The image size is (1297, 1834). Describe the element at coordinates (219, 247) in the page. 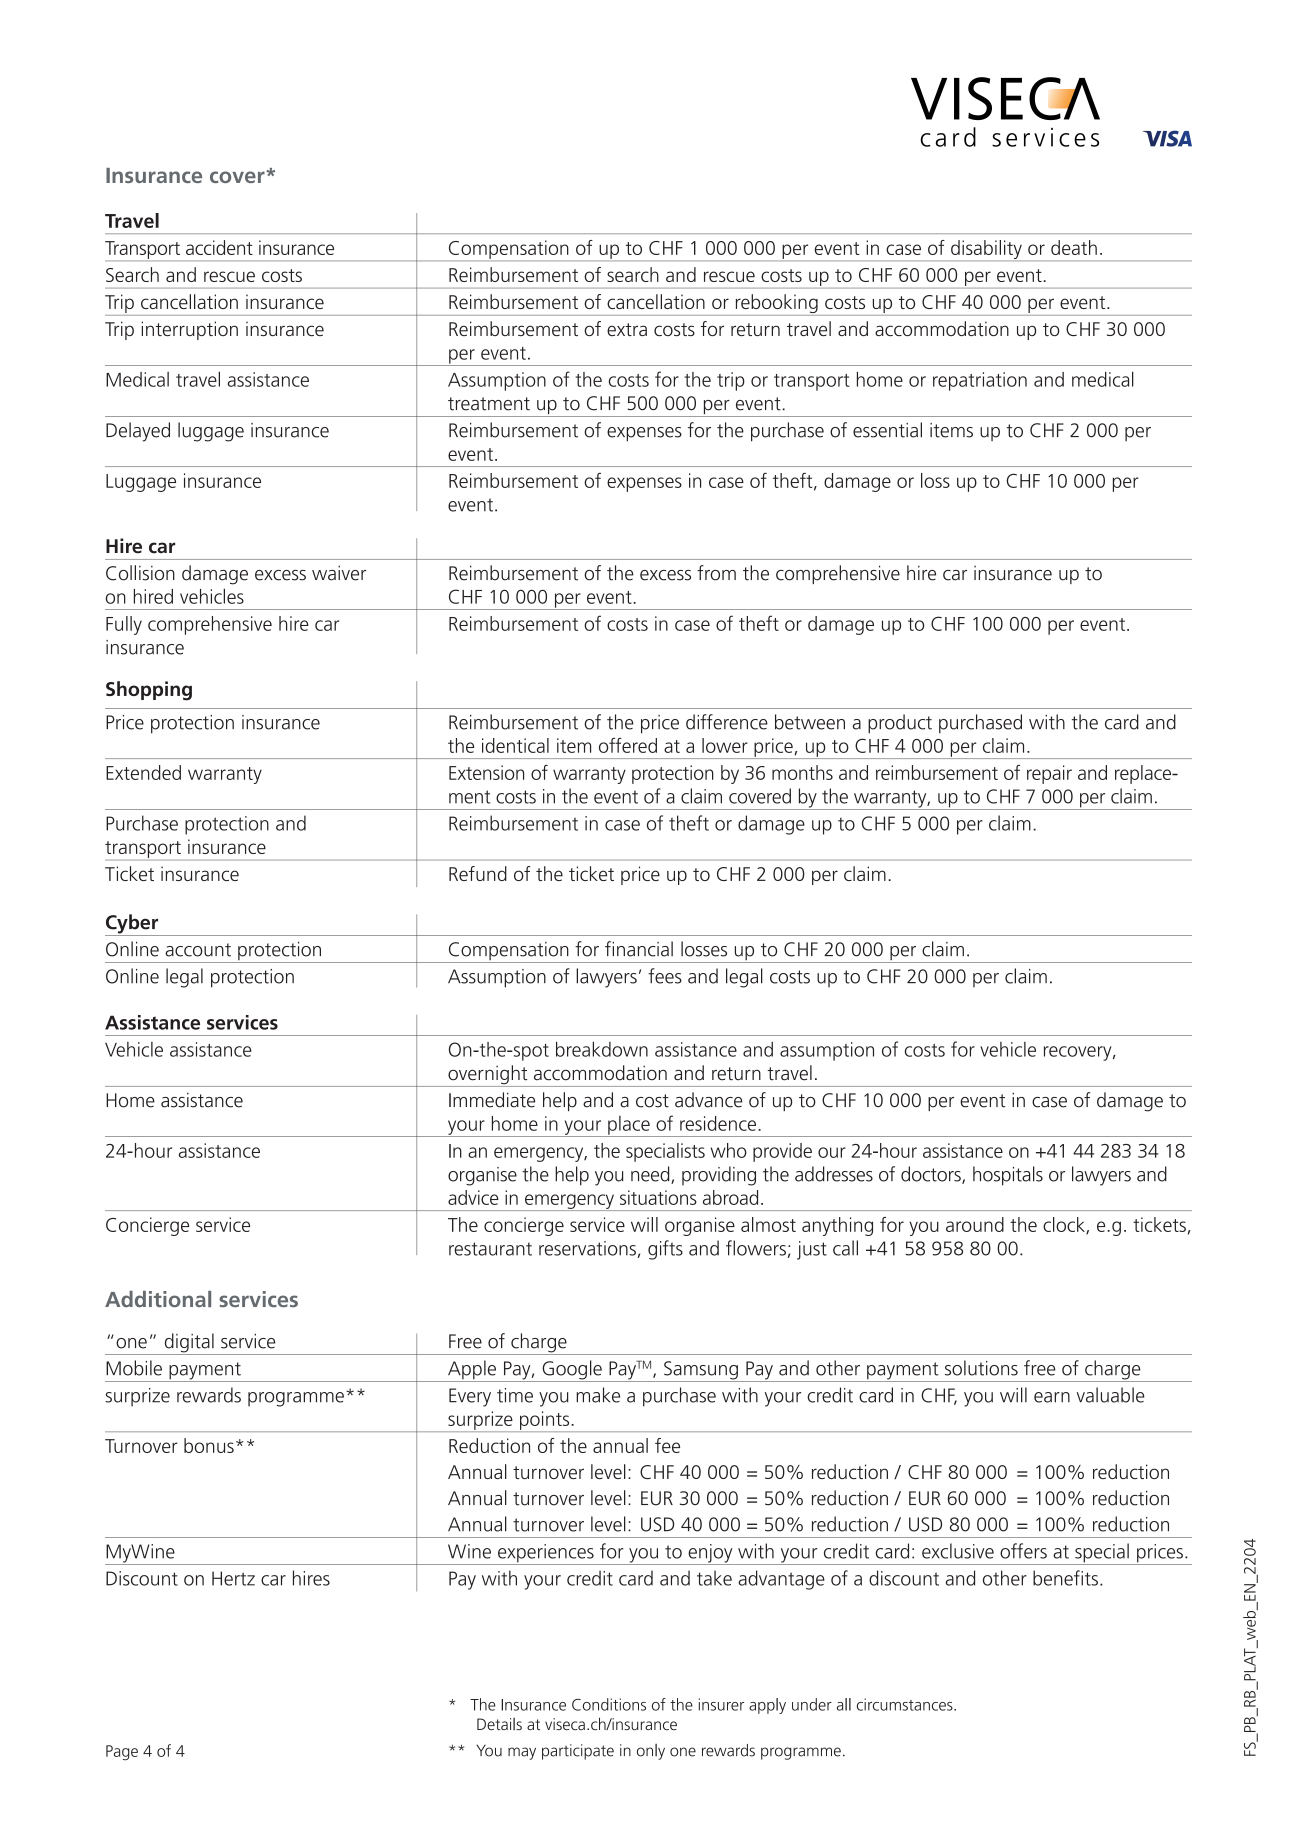

I see `accident` at that location.
